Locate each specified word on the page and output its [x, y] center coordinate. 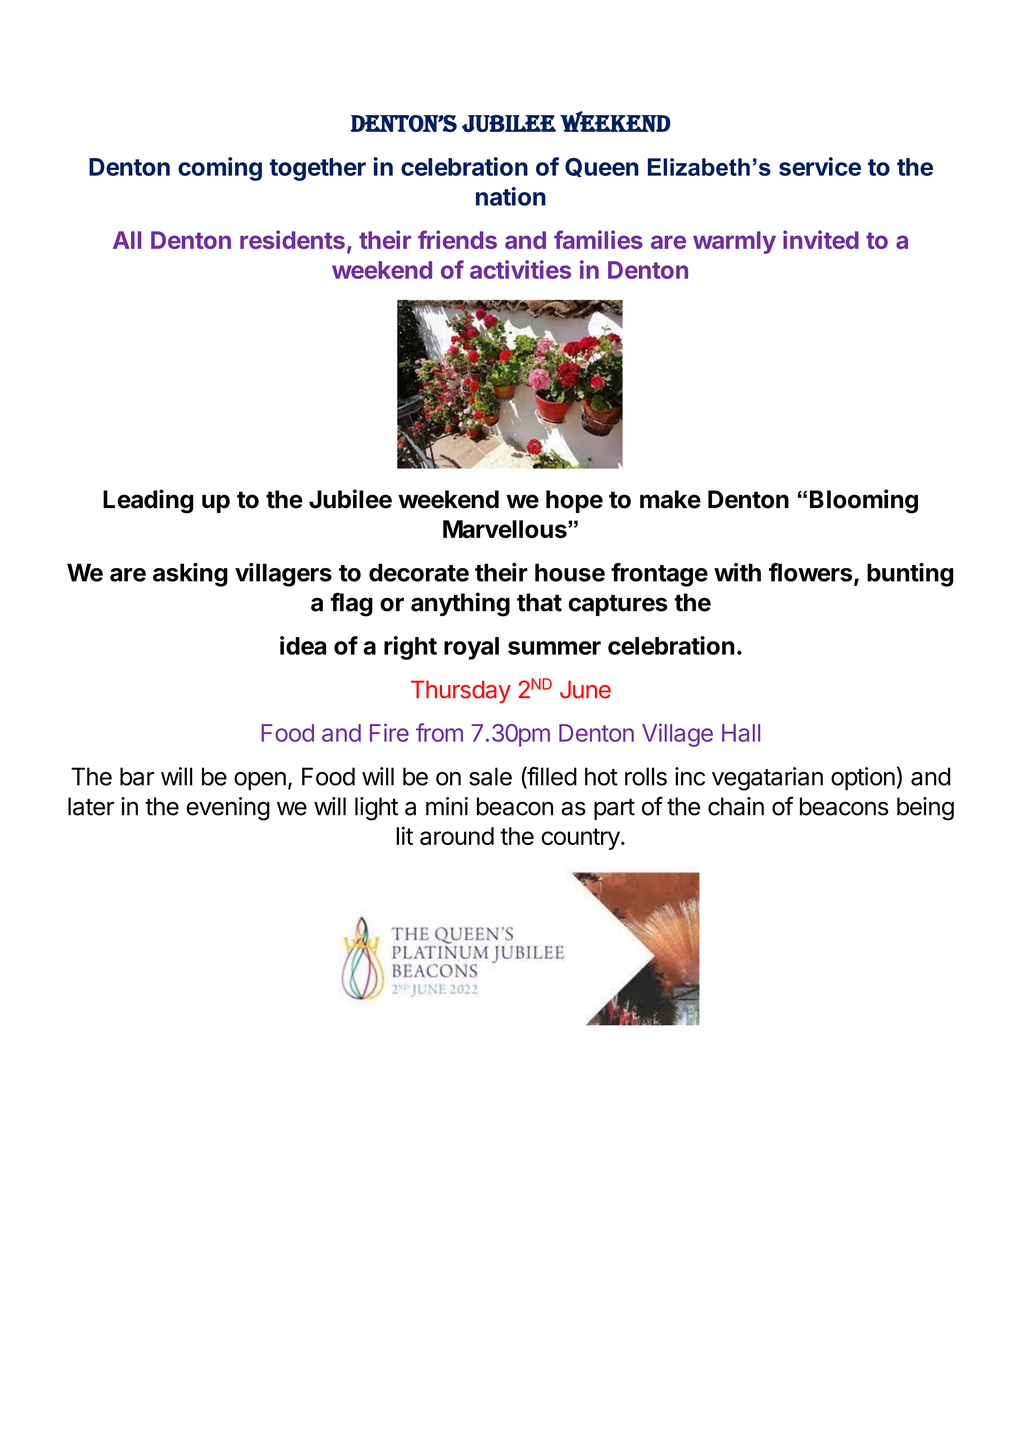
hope [574, 501]
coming [220, 169]
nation [511, 196]
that [539, 602]
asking [190, 575]
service [820, 166]
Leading [148, 501]
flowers [810, 572]
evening [228, 809]
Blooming [864, 501]
